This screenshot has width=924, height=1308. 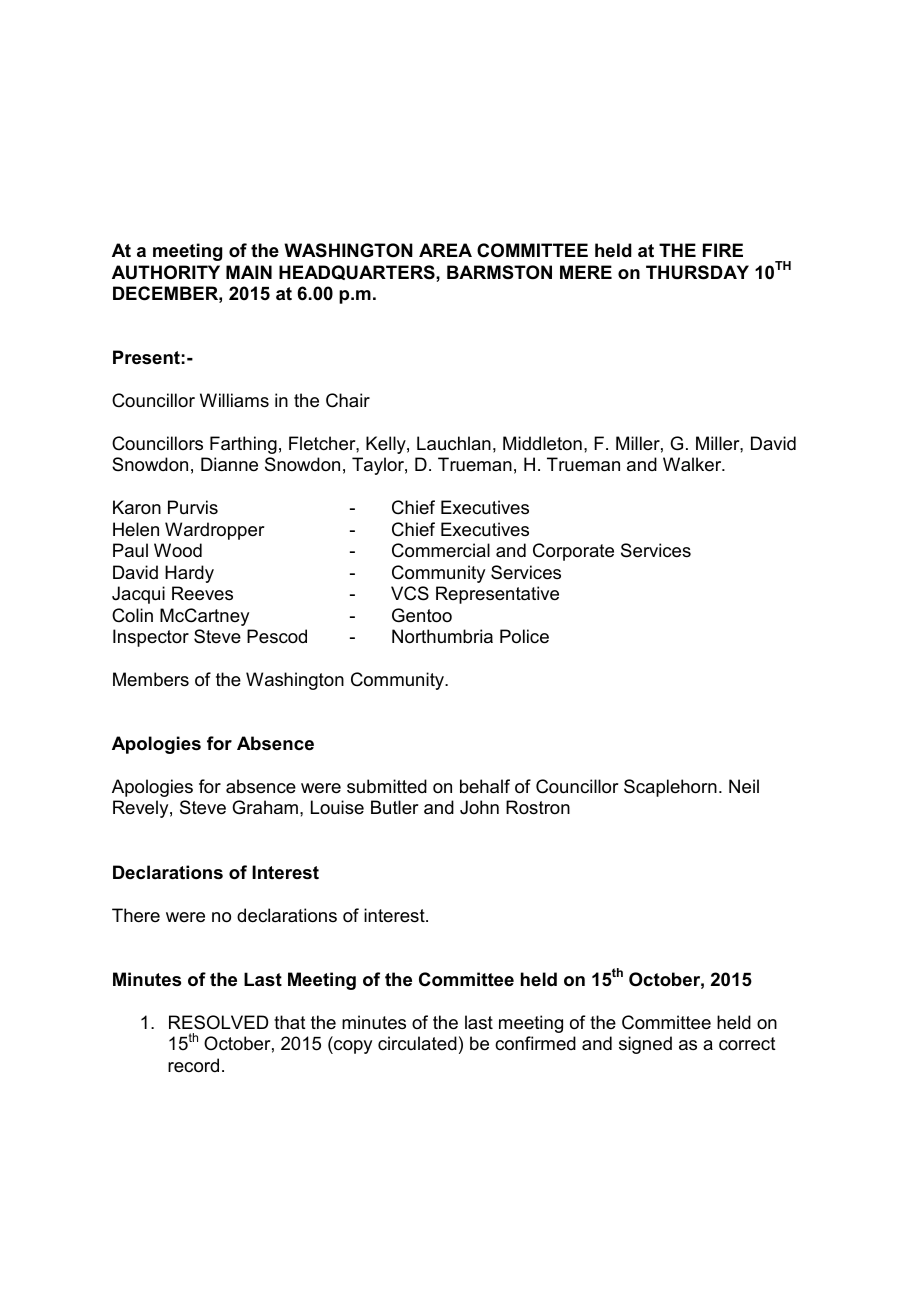 I want to click on Inspector, so click(x=151, y=638).
